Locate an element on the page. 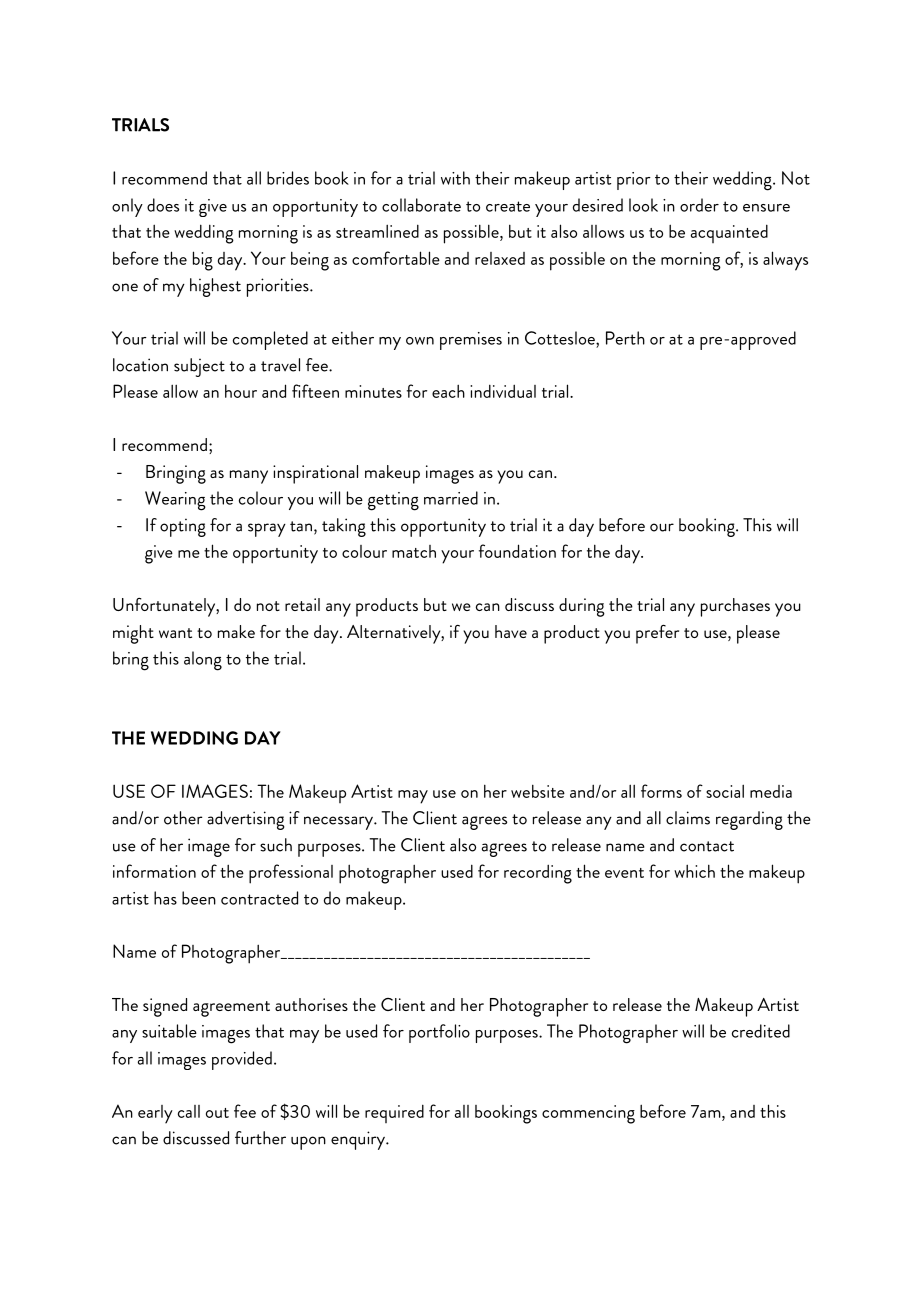  commencing is located at coordinates (588, 1114).
